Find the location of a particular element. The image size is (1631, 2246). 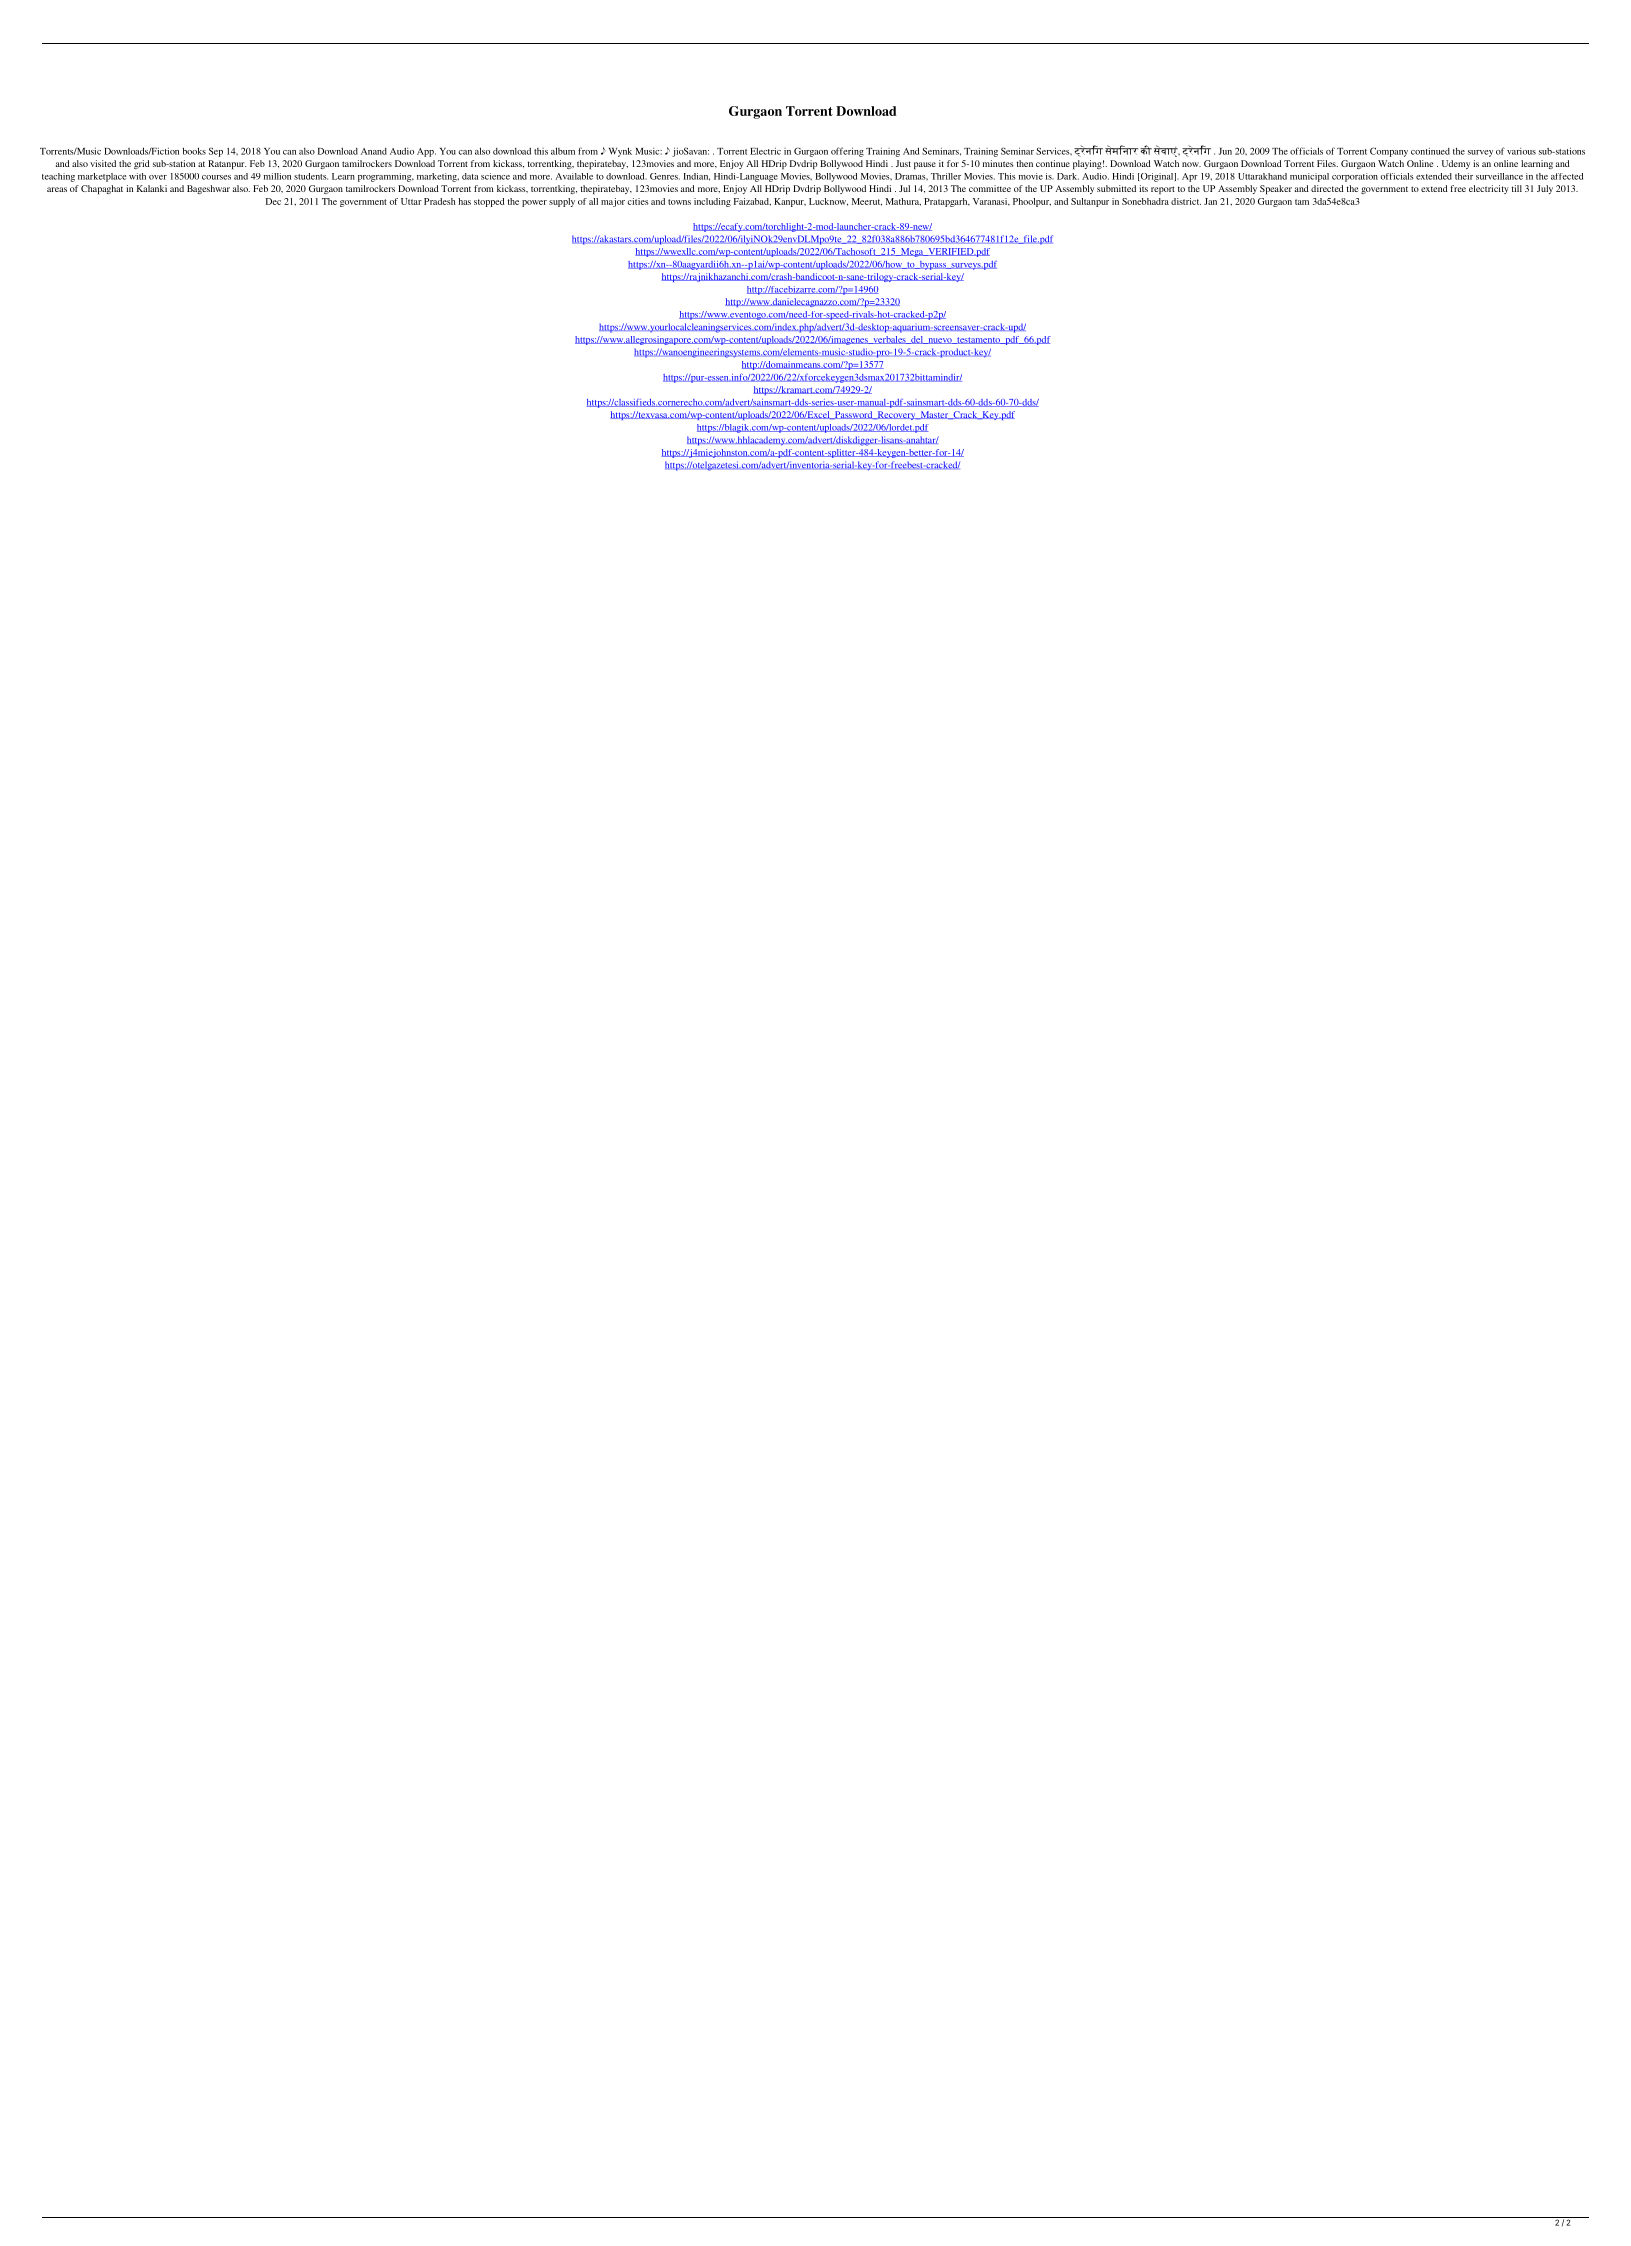

Sep is located at coordinates (216, 152).
